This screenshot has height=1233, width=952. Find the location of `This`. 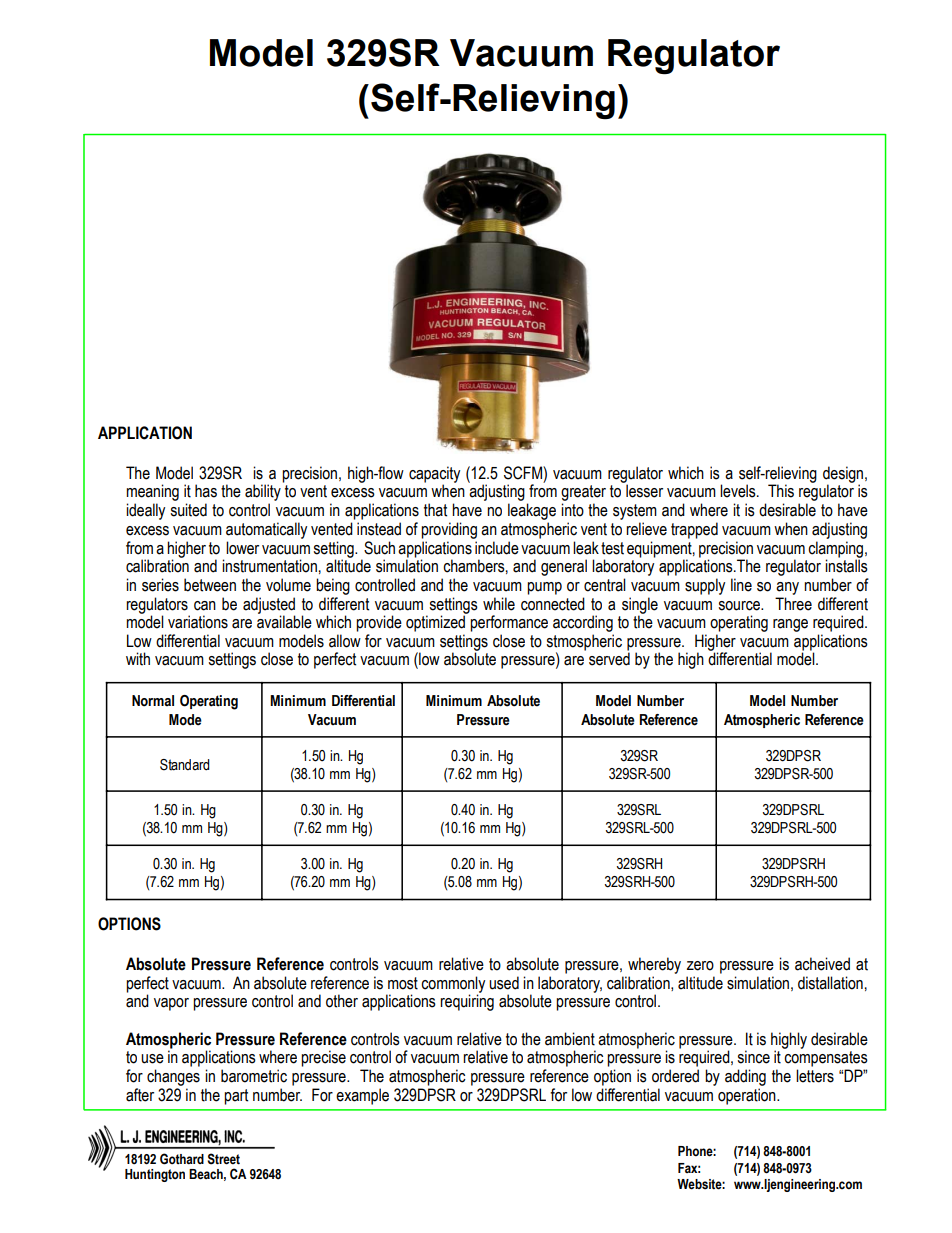

This is located at coordinates (781, 491).
